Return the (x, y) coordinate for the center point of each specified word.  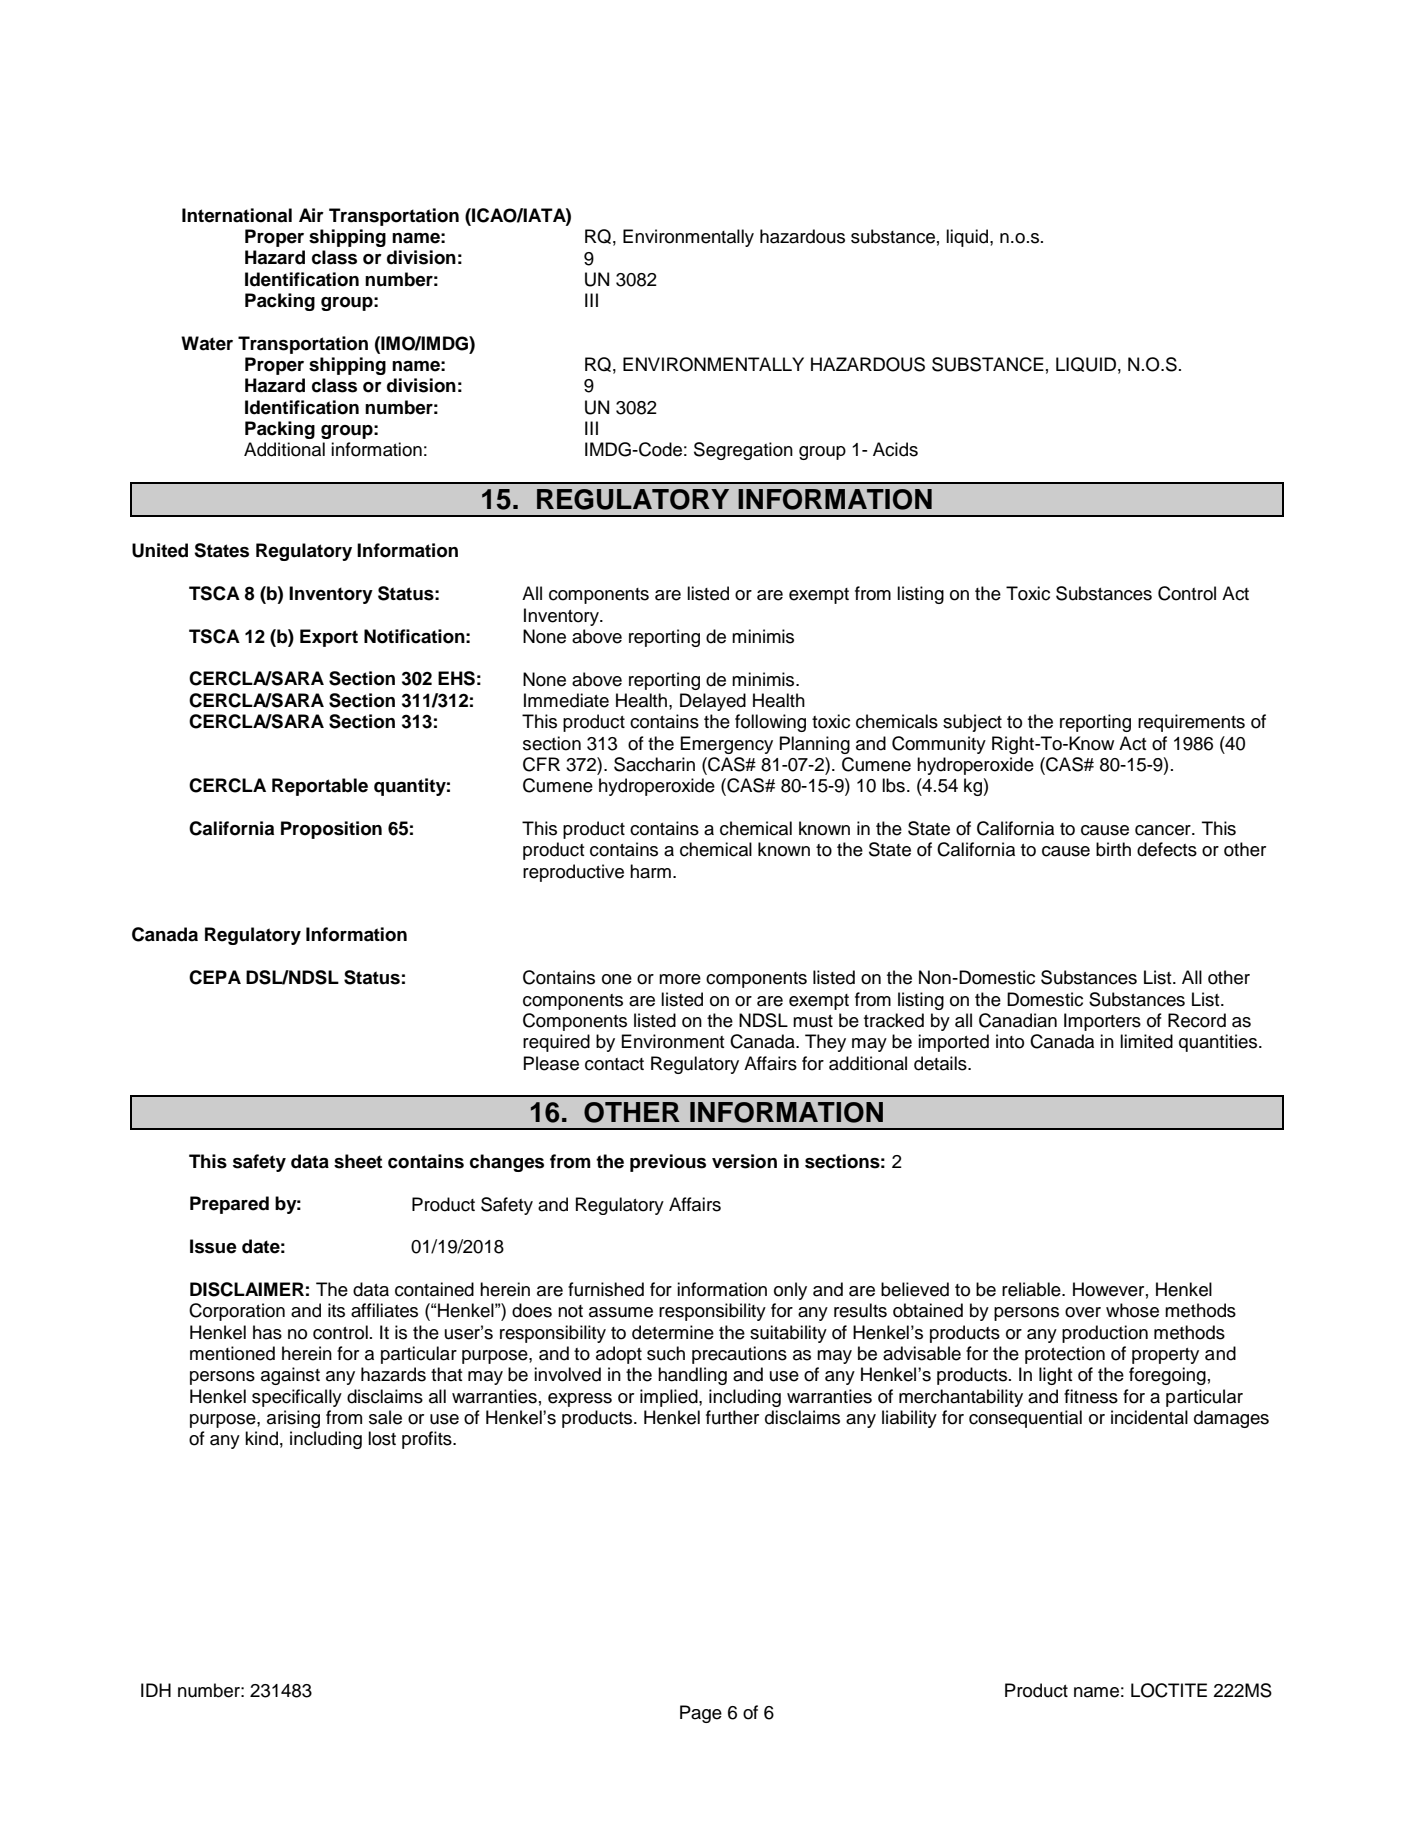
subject (972, 723)
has (267, 1332)
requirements (1191, 723)
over (1083, 1312)
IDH (156, 1690)
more (680, 979)
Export (329, 638)
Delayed (713, 702)
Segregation (743, 451)
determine (673, 1332)
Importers (1102, 1022)
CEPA (215, 977)
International (237, 215)
